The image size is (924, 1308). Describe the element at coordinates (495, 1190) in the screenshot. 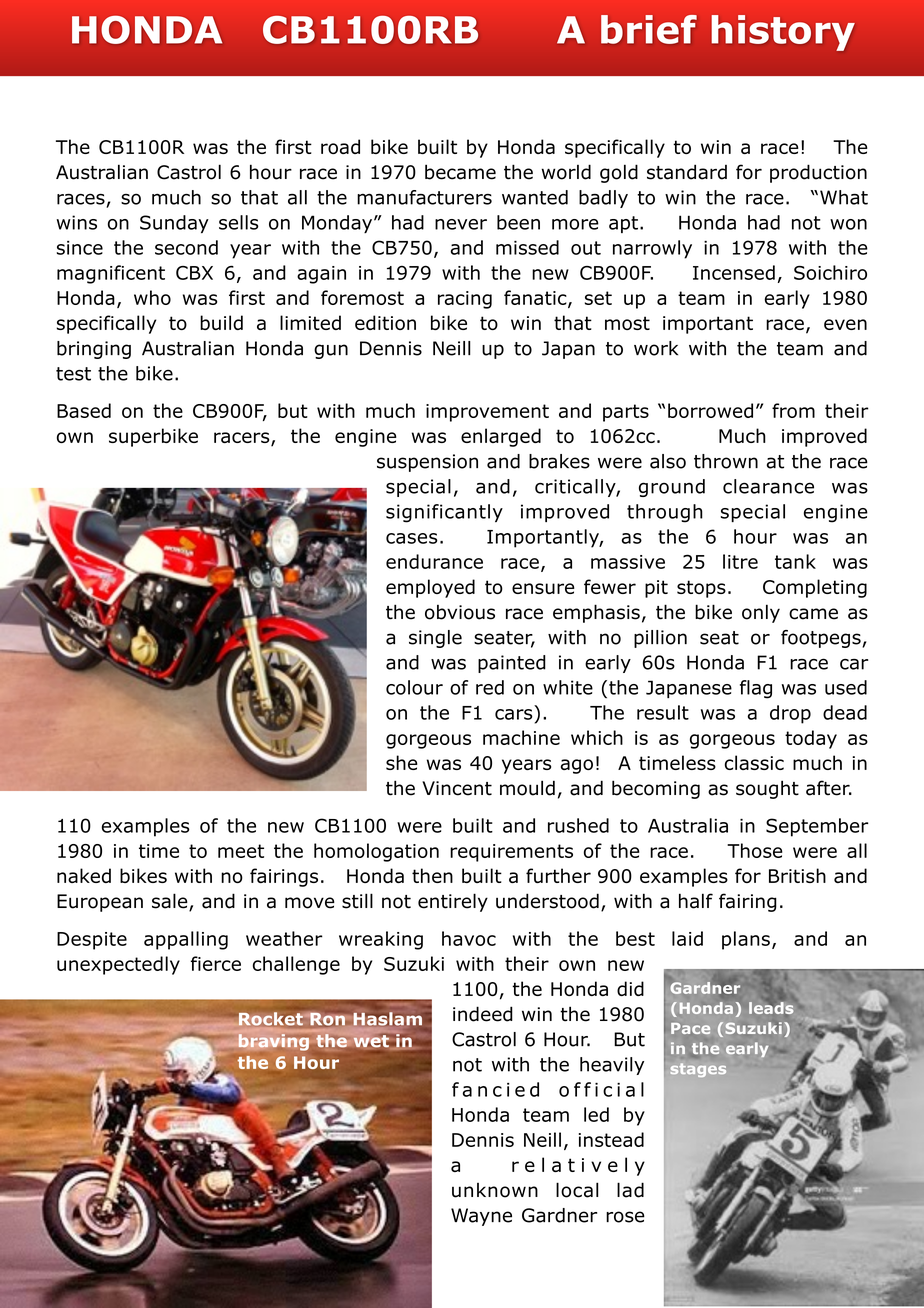

I see `unknown` at that location.
